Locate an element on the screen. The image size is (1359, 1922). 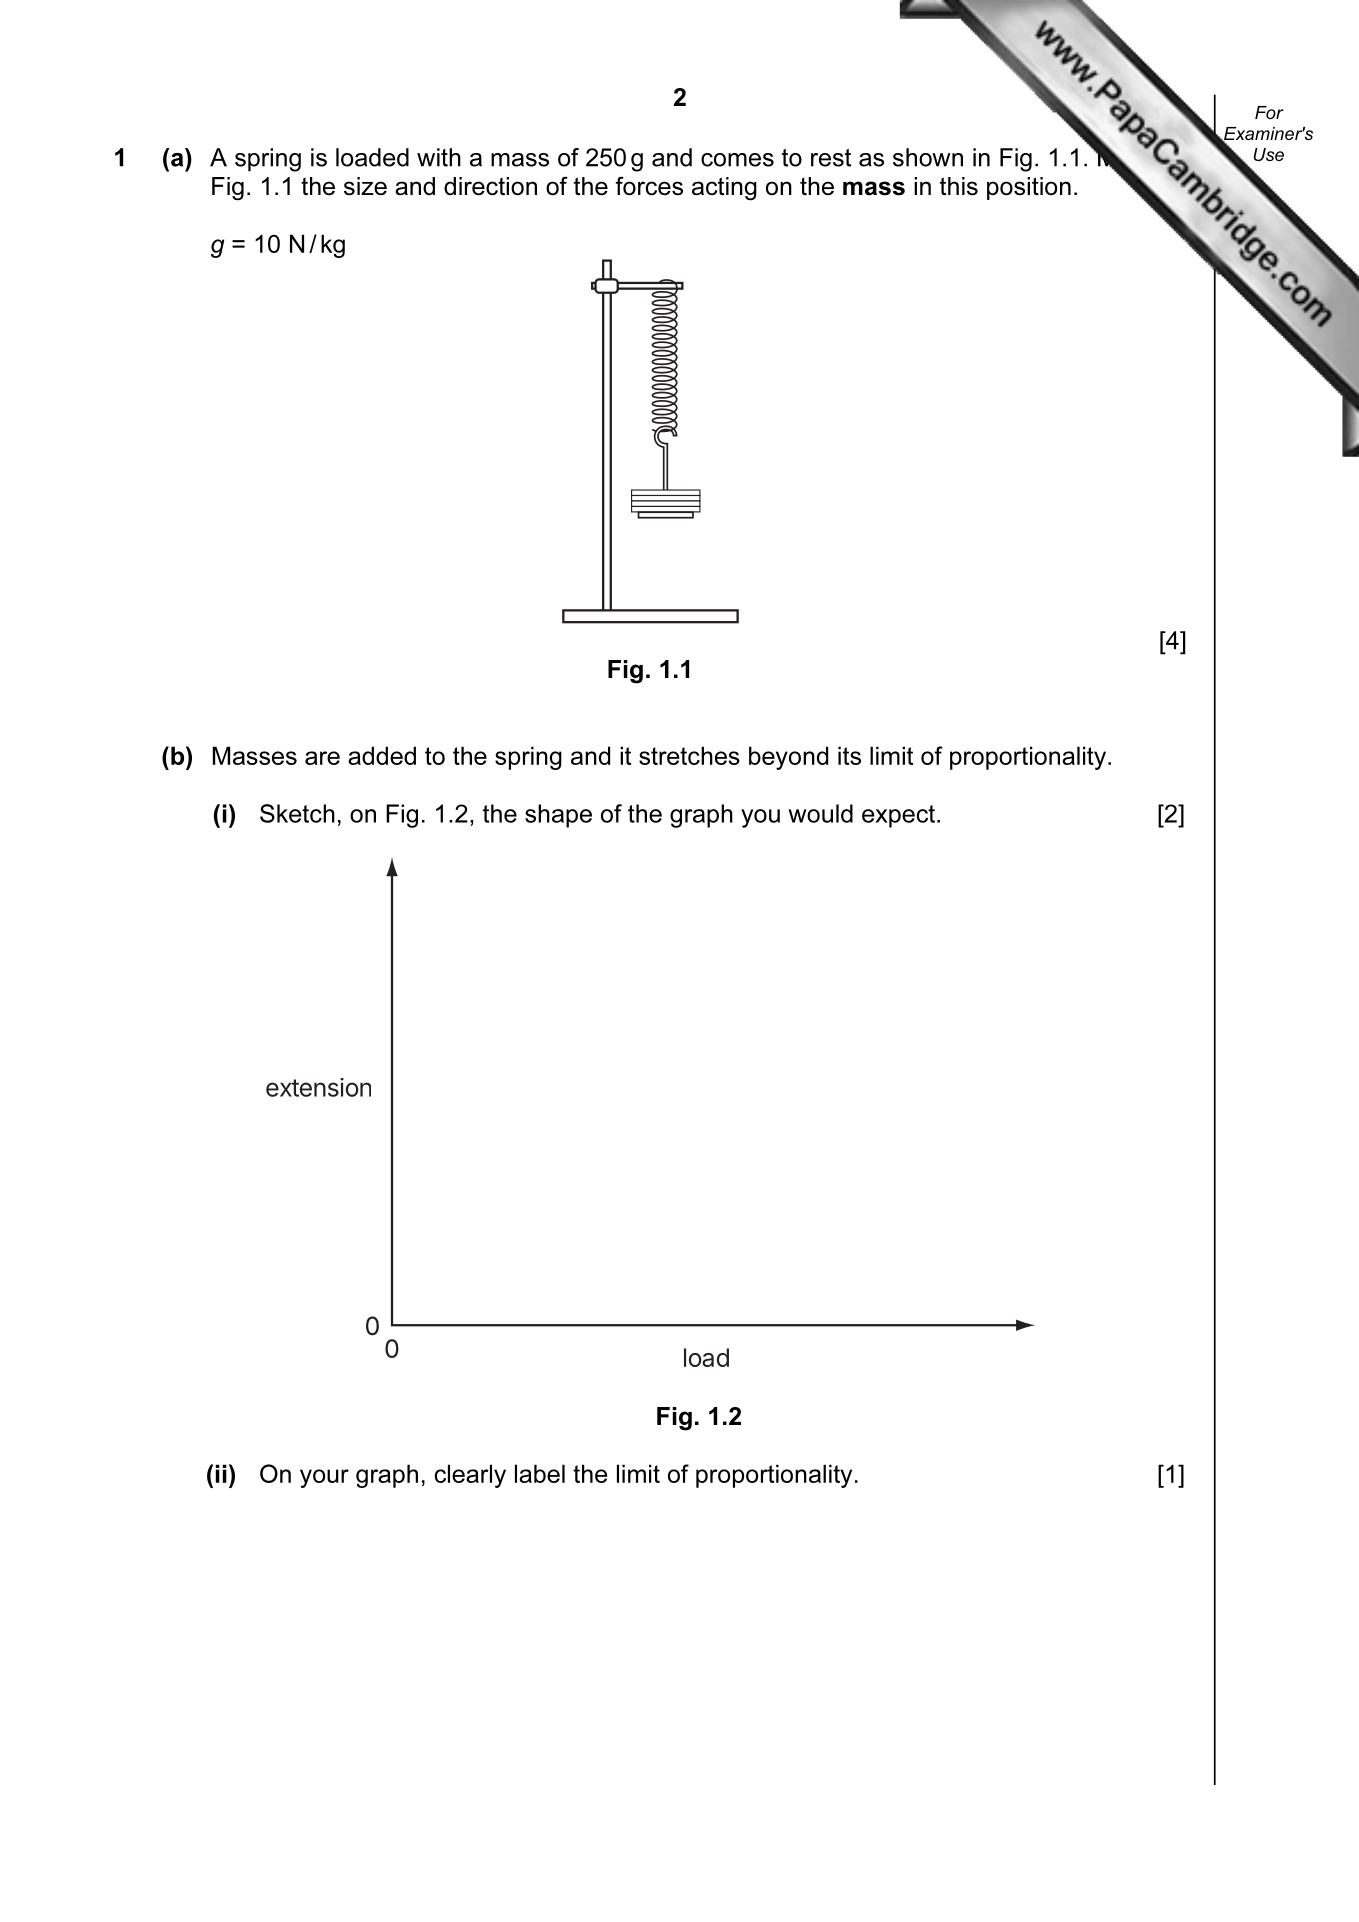
your is located at coordinates (324, 1478).
